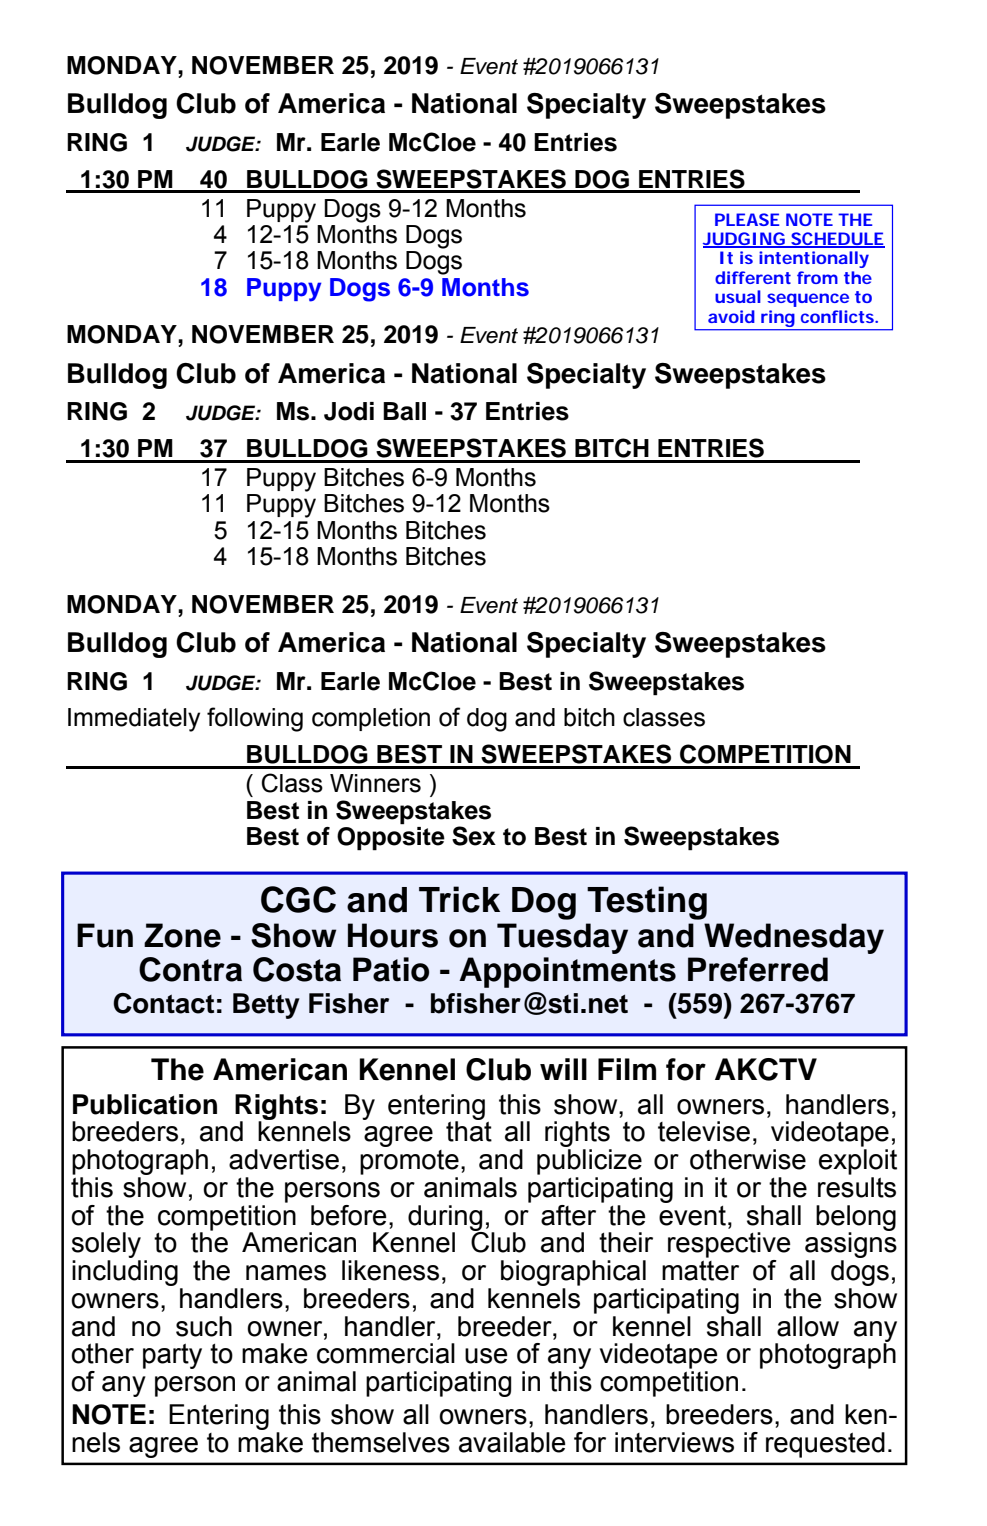 This document has height=1526, width=987. I want to click on Preferred, so click(758, 969).
